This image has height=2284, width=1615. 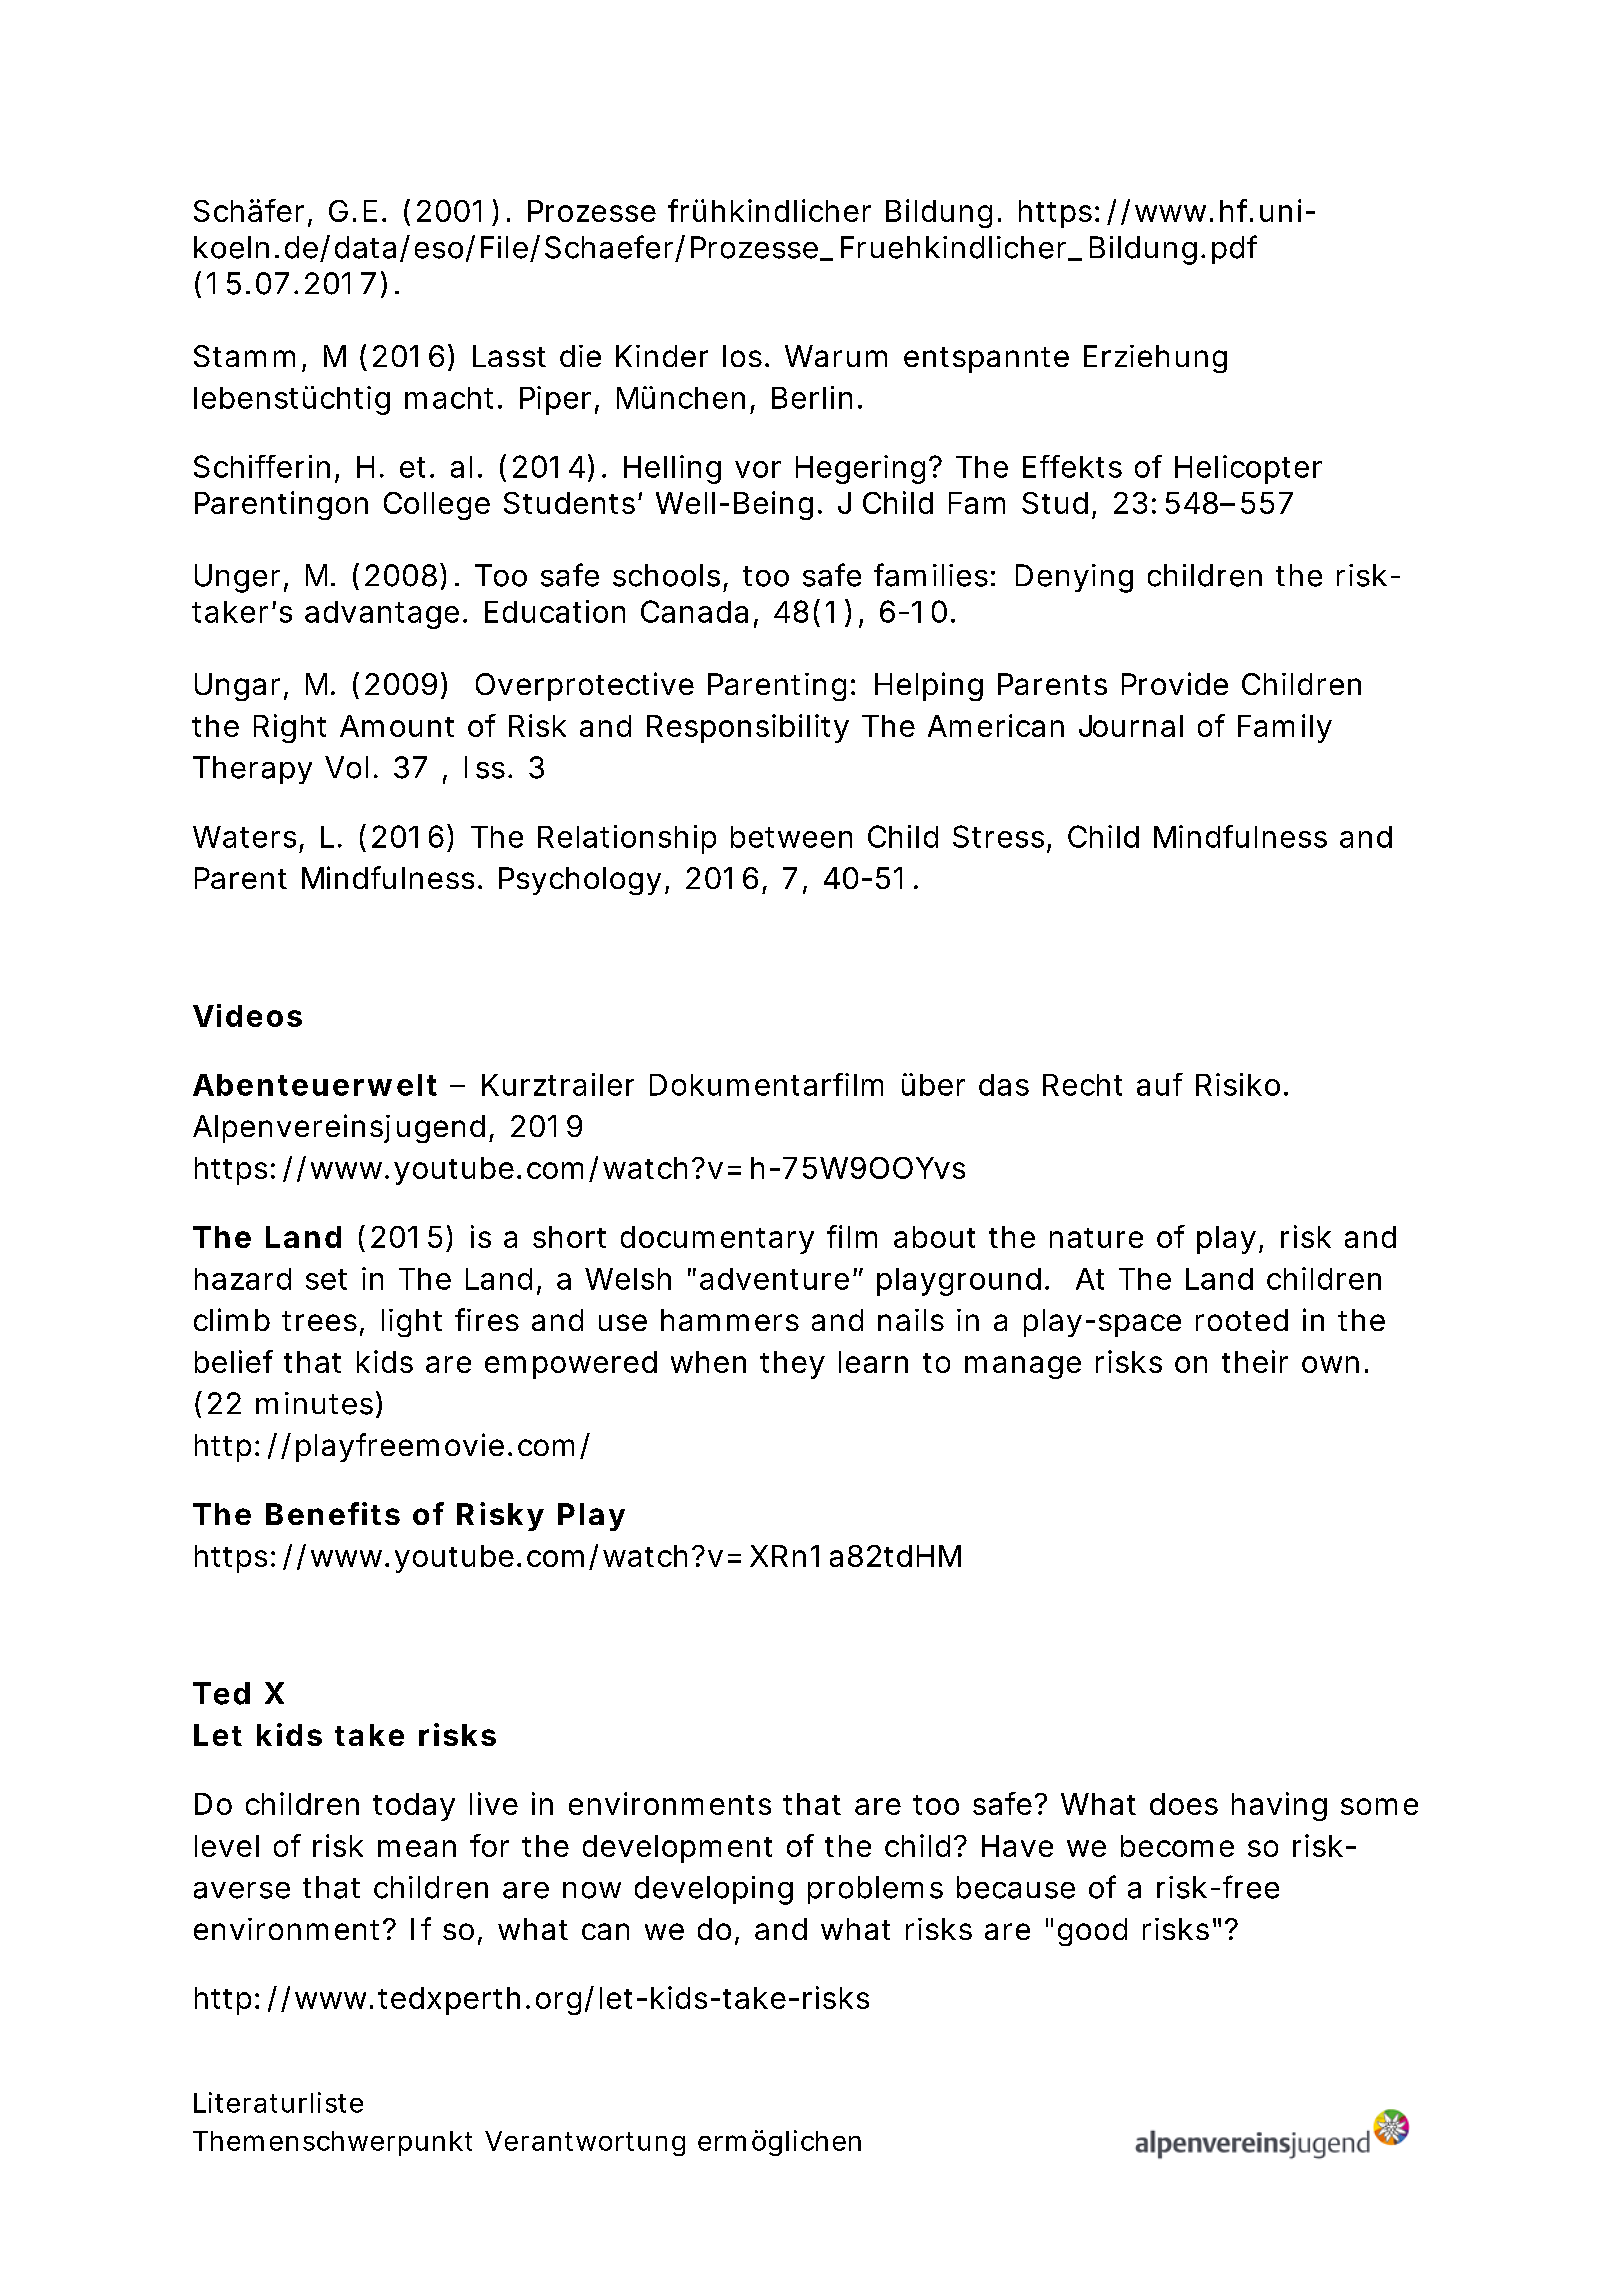 What do you see at coordinates (417, 1848) in the image?
I see `mean` at bounding box center [417, 1848].
